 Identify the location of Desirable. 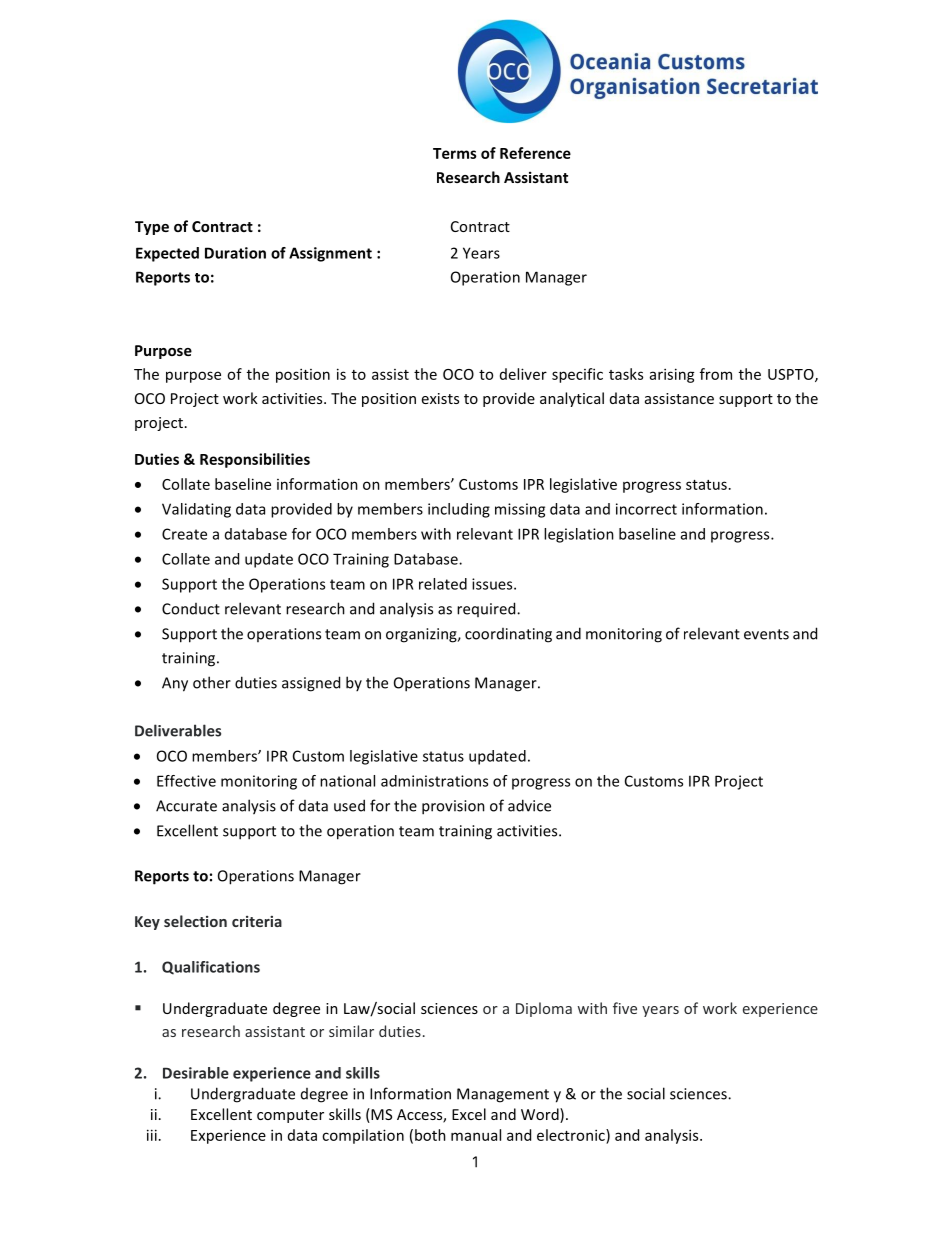
(196, 1073).
